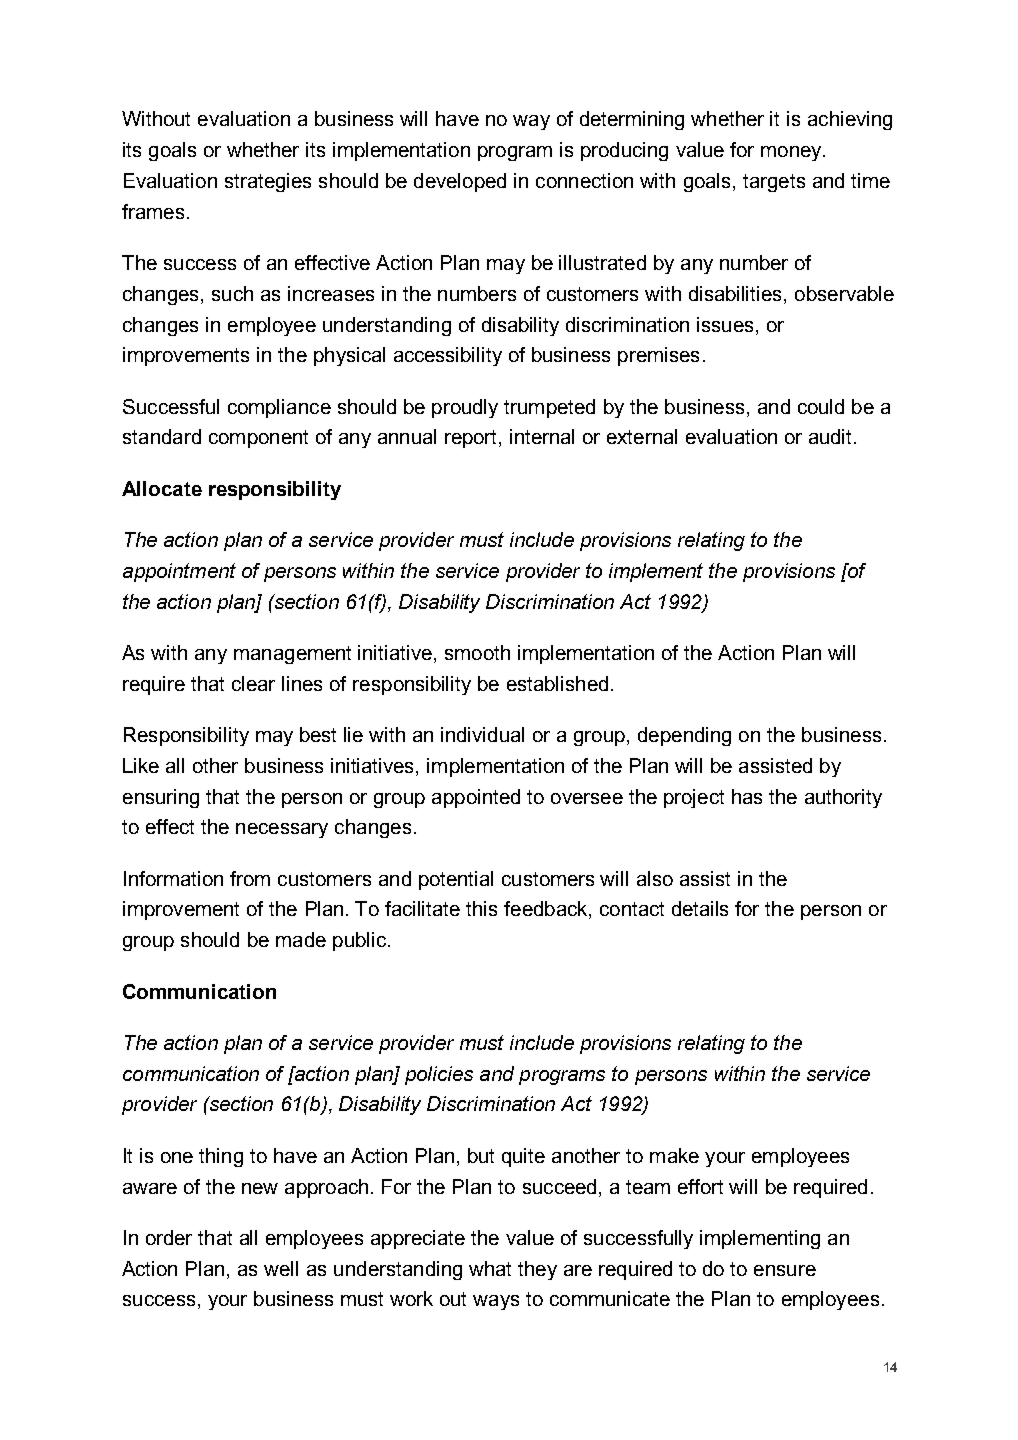 This screenshot has width=1018, height=1440. Describe the element at coordinates (250, 878) in the screenshot. I see `from` at that location.
